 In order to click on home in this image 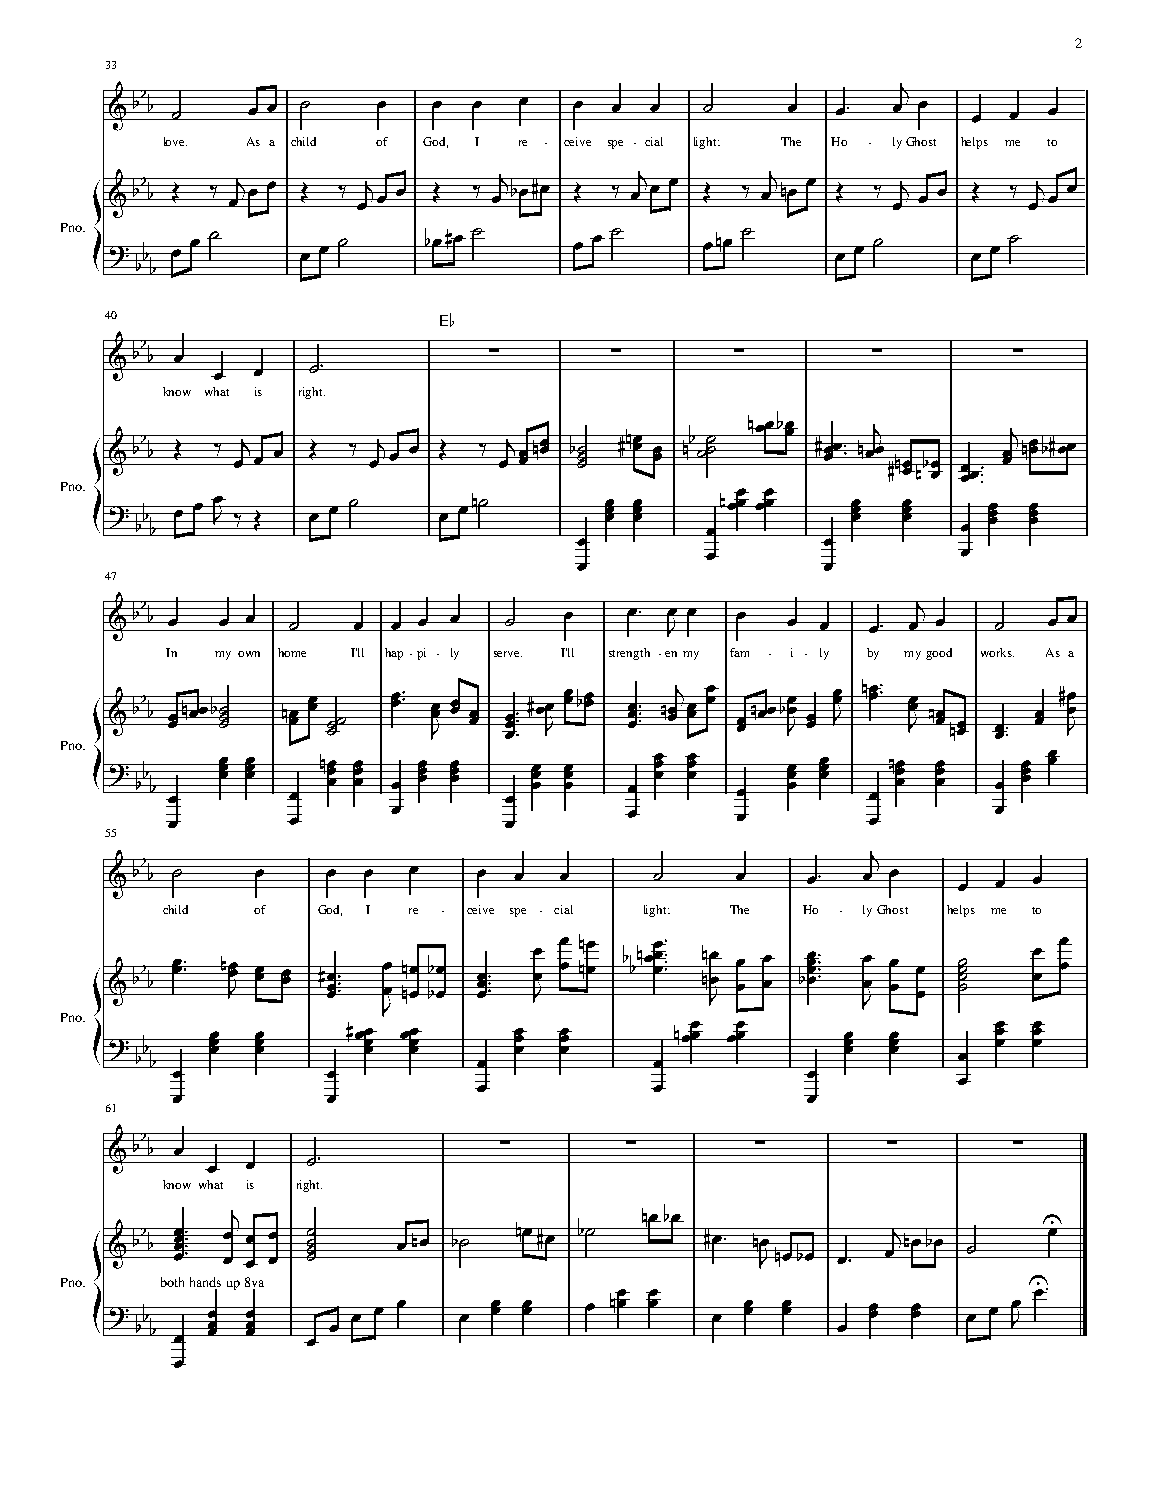, I will do `click(292, 652)`.
